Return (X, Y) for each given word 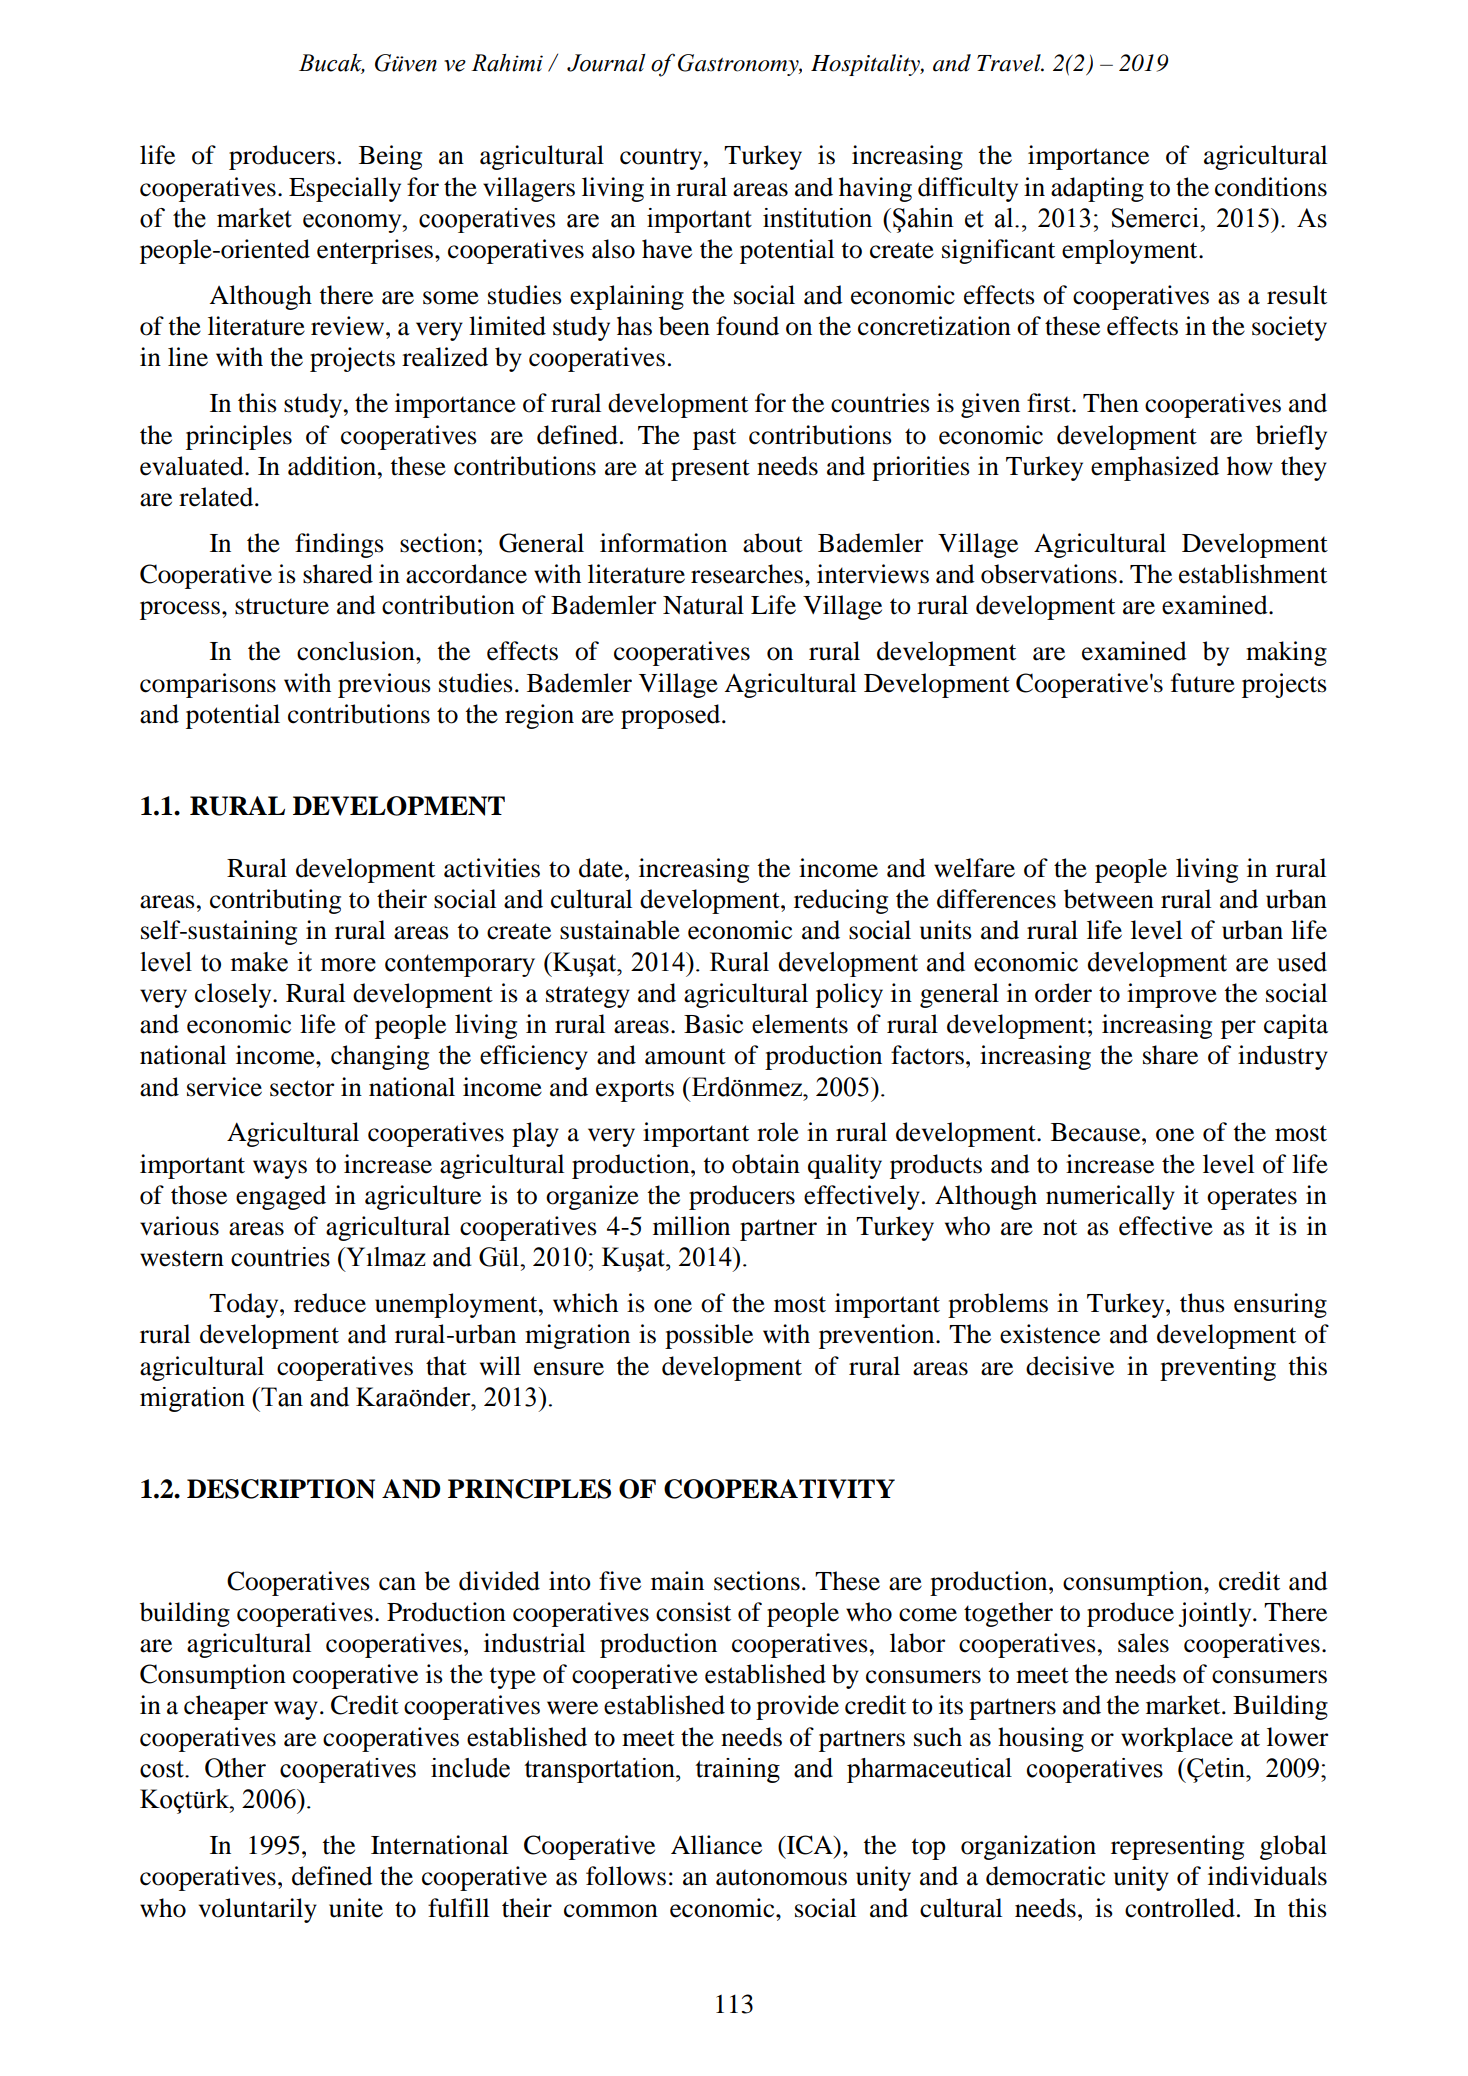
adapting (1097, 189)
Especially (345, 189)
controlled (1180, 1908)
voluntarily (258, 1910)
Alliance (716, 1845)
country (661, 159)
